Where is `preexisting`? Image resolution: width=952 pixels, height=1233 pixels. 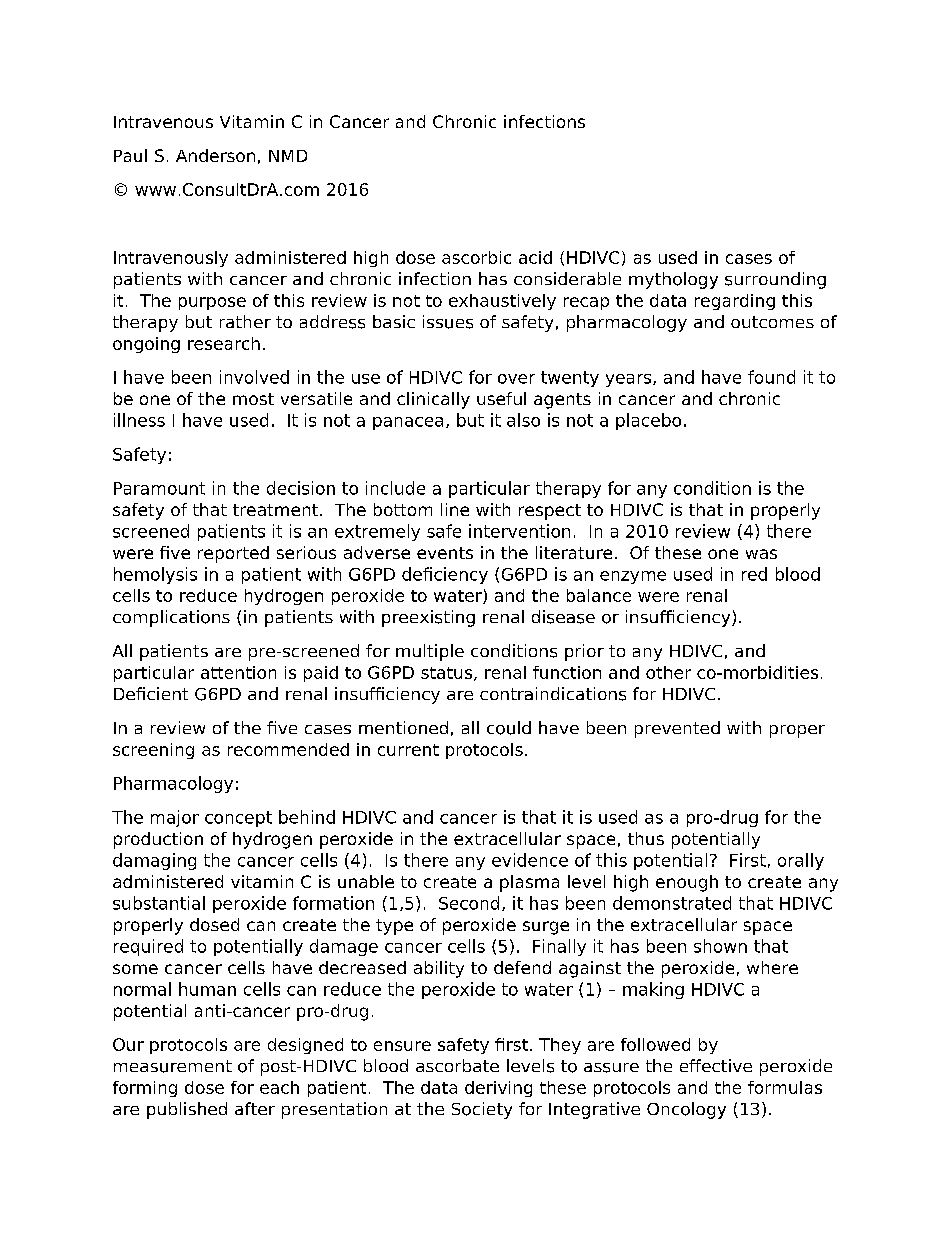 preexisting is located at coordinates (428, 618).
